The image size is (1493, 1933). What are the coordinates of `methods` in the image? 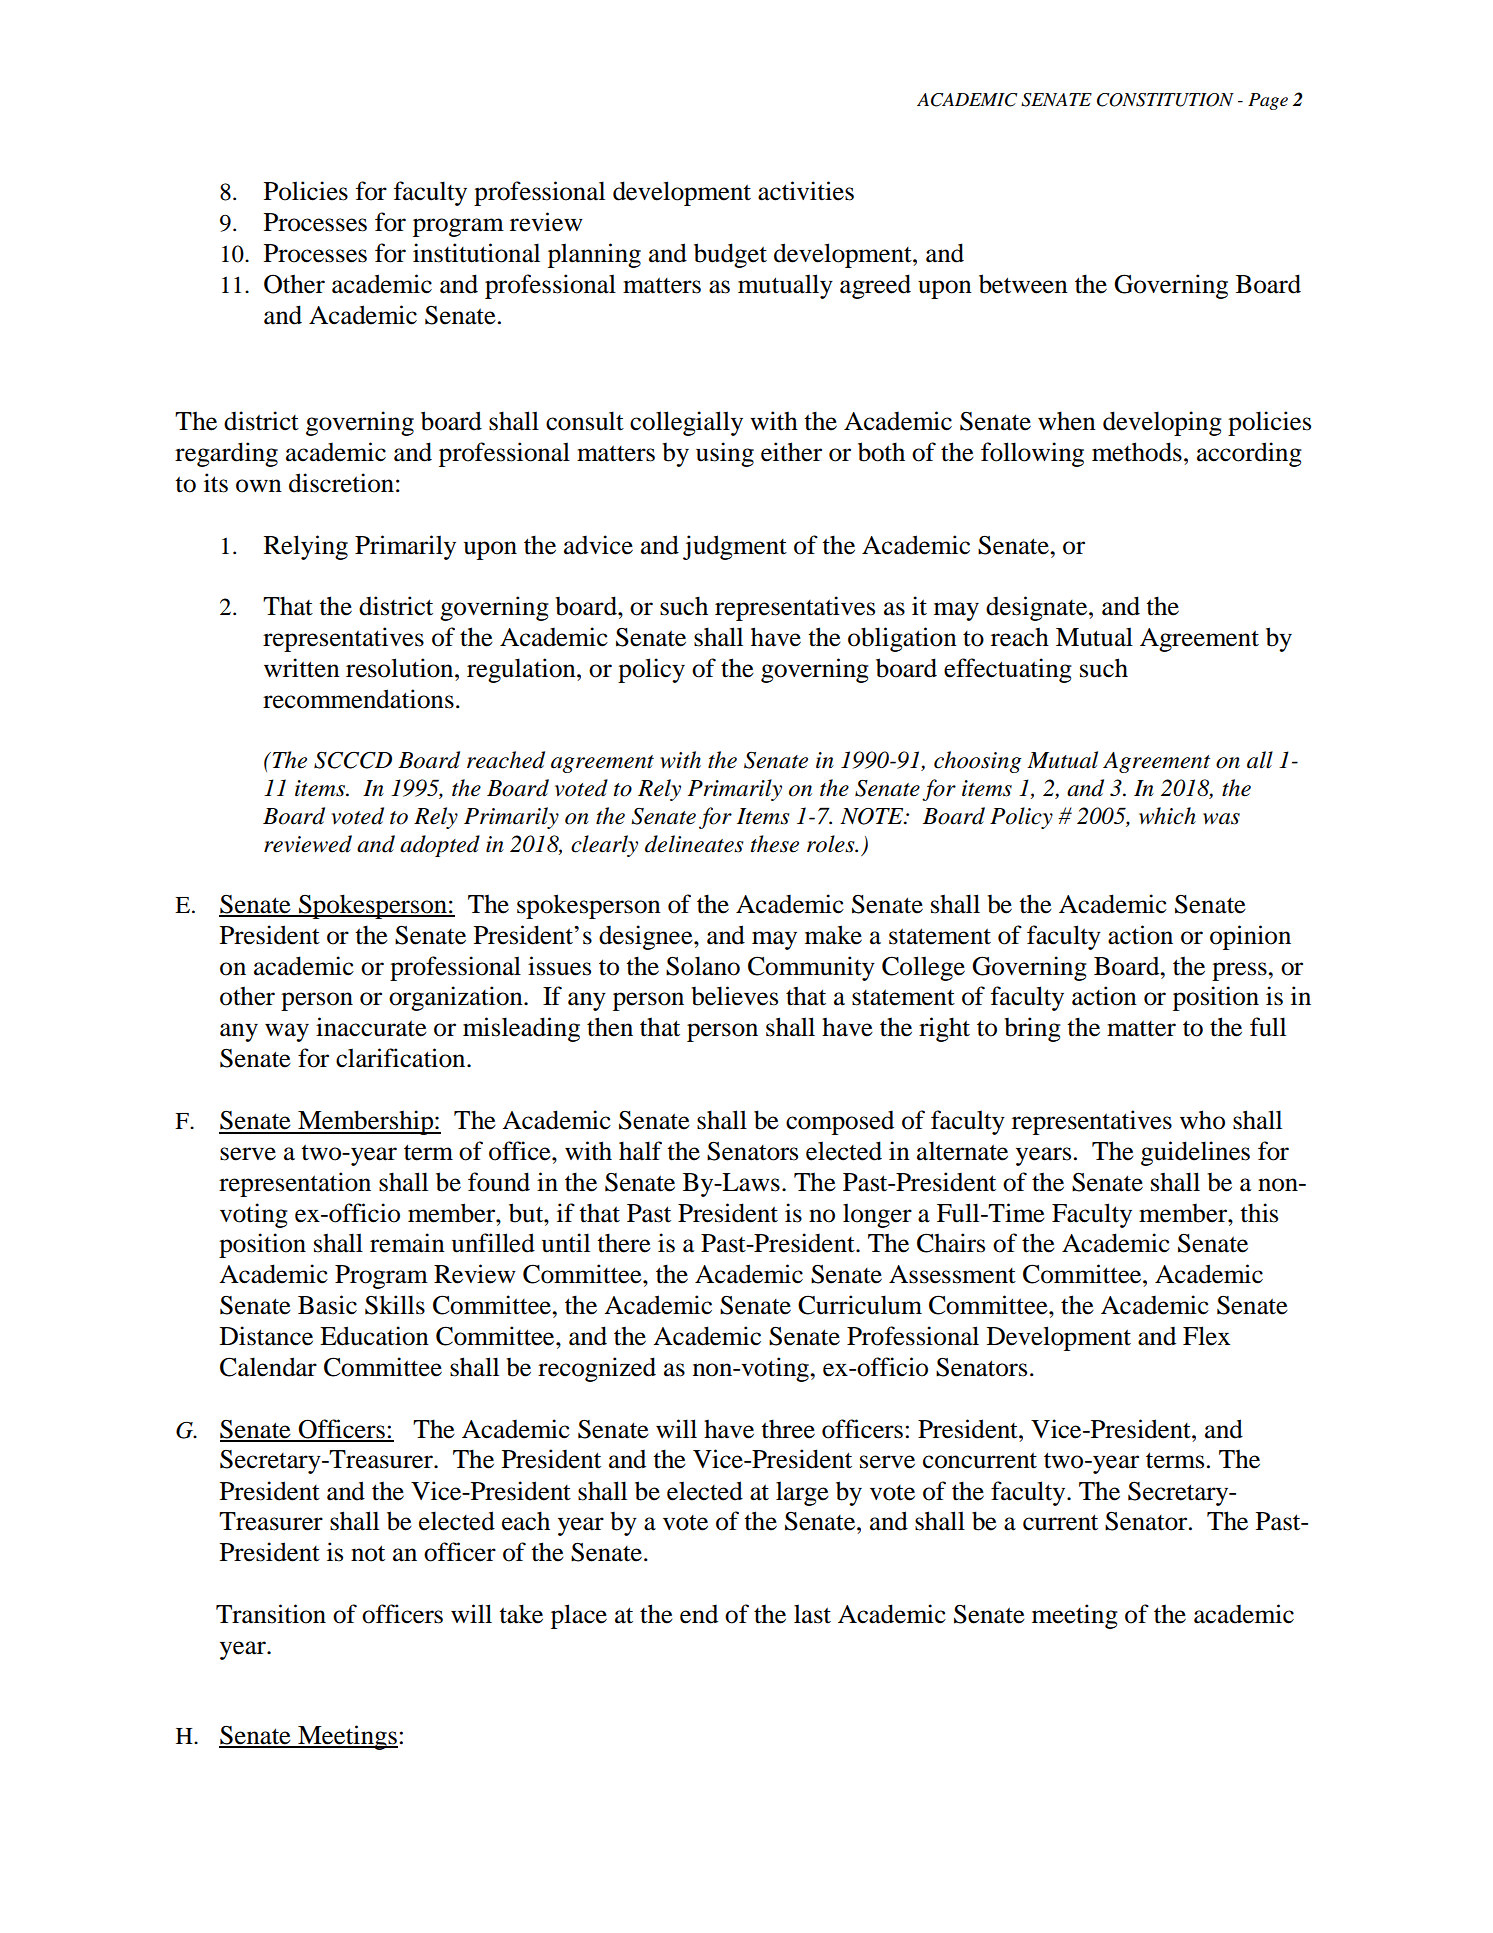 It's located at (1137, 452).
